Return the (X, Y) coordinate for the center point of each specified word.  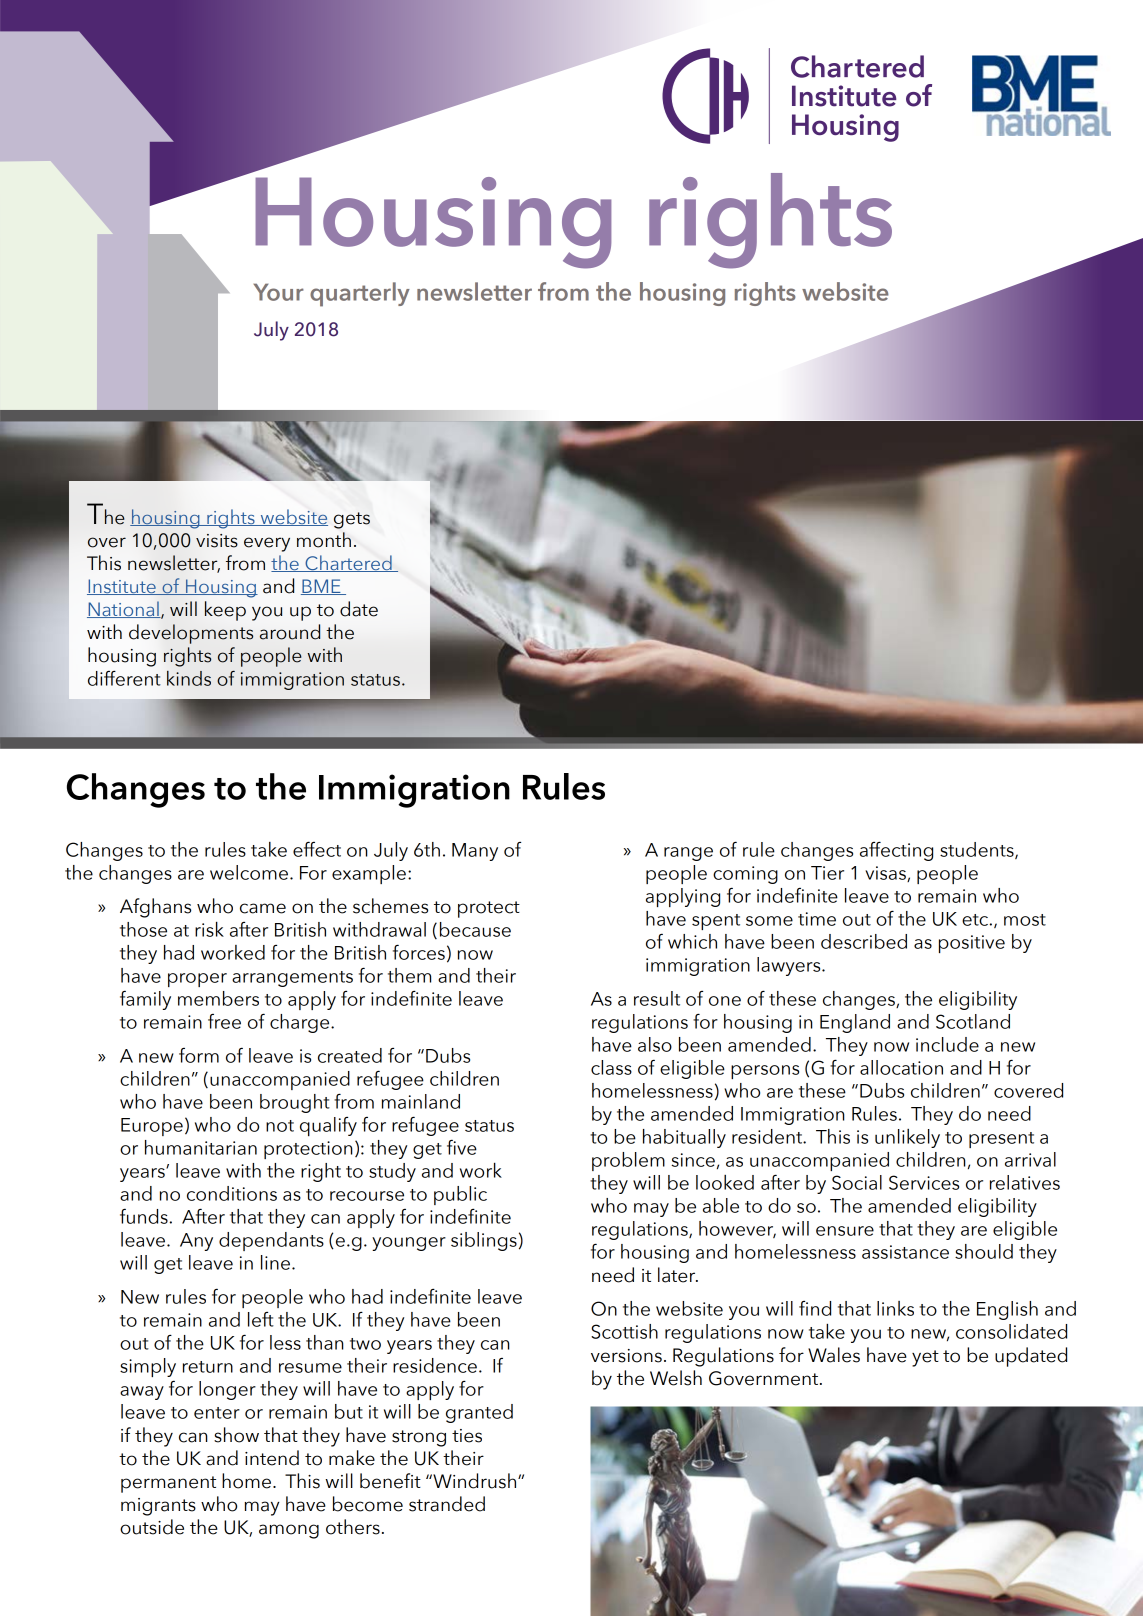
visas (886, 874)
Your (278, 292)
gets (352, 520)
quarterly (360, 294)
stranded (447, 1504)
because (475, 929)
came (263, 908)
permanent (168, 1484)
